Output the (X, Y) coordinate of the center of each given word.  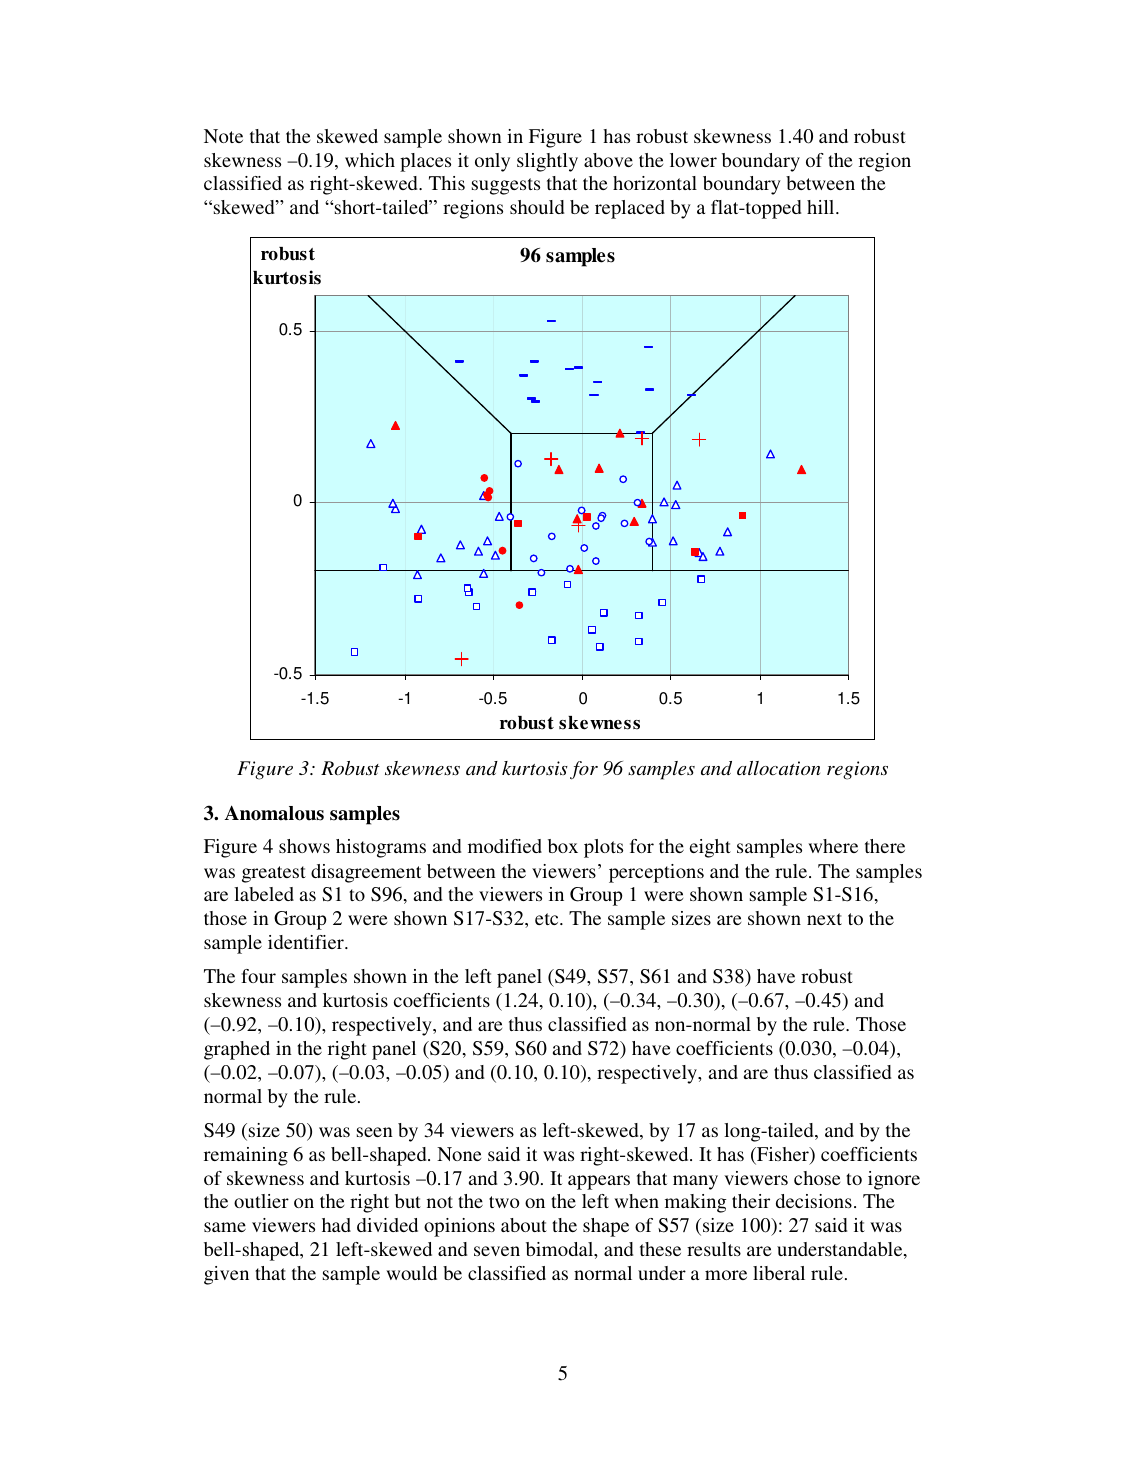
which (370, 160)
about (524, 1225)
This (447, 183)
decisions (814, 1201)
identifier (307, 942)
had (336, 1225)
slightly (547, 162)
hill (822, 207)
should (537, 207)
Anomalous (274, 813)
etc (548, 919)
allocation (778, 768)
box (563, 846)
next (824, 919)
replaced (630, 209)
